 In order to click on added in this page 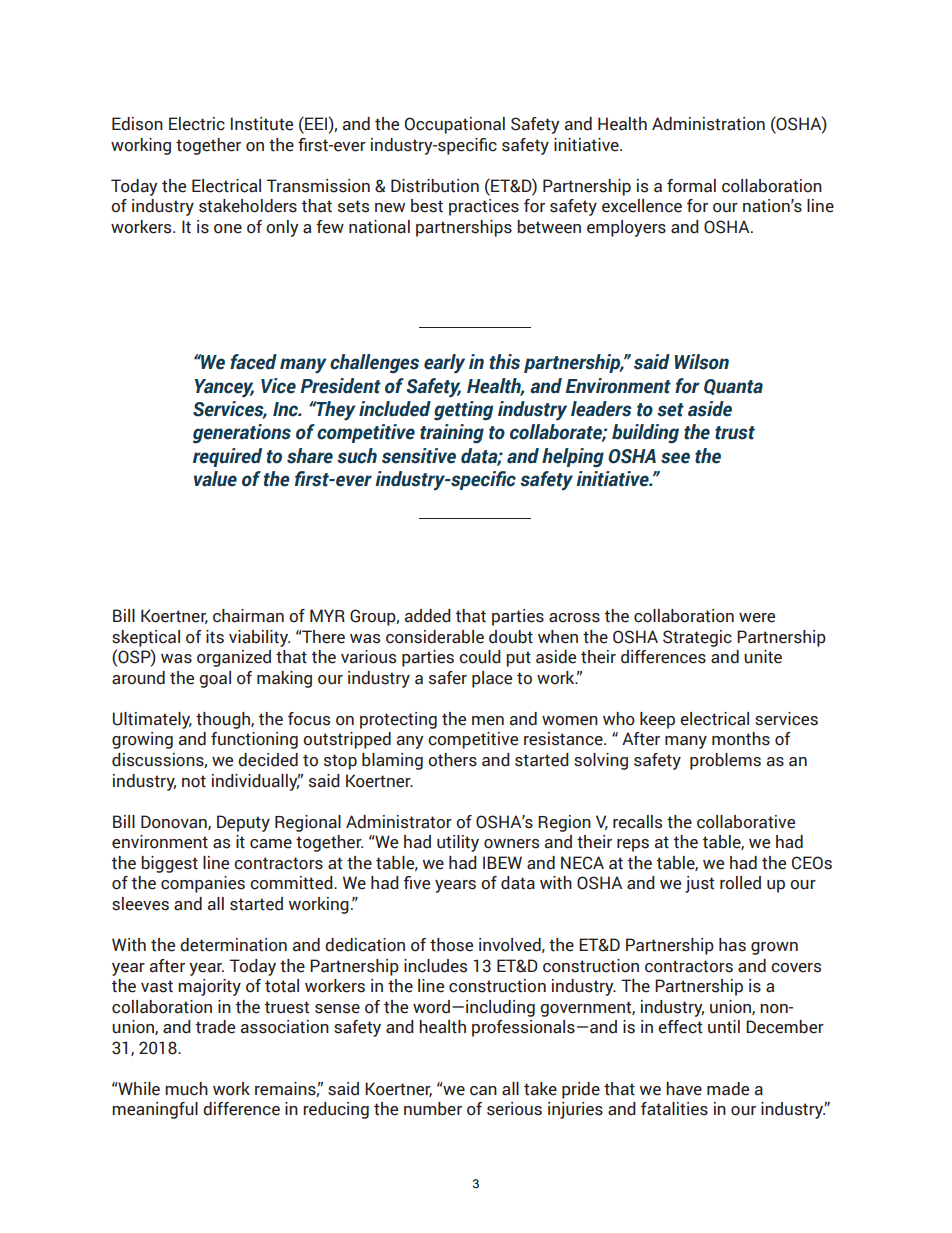, I will do `click(428, 616)`.
